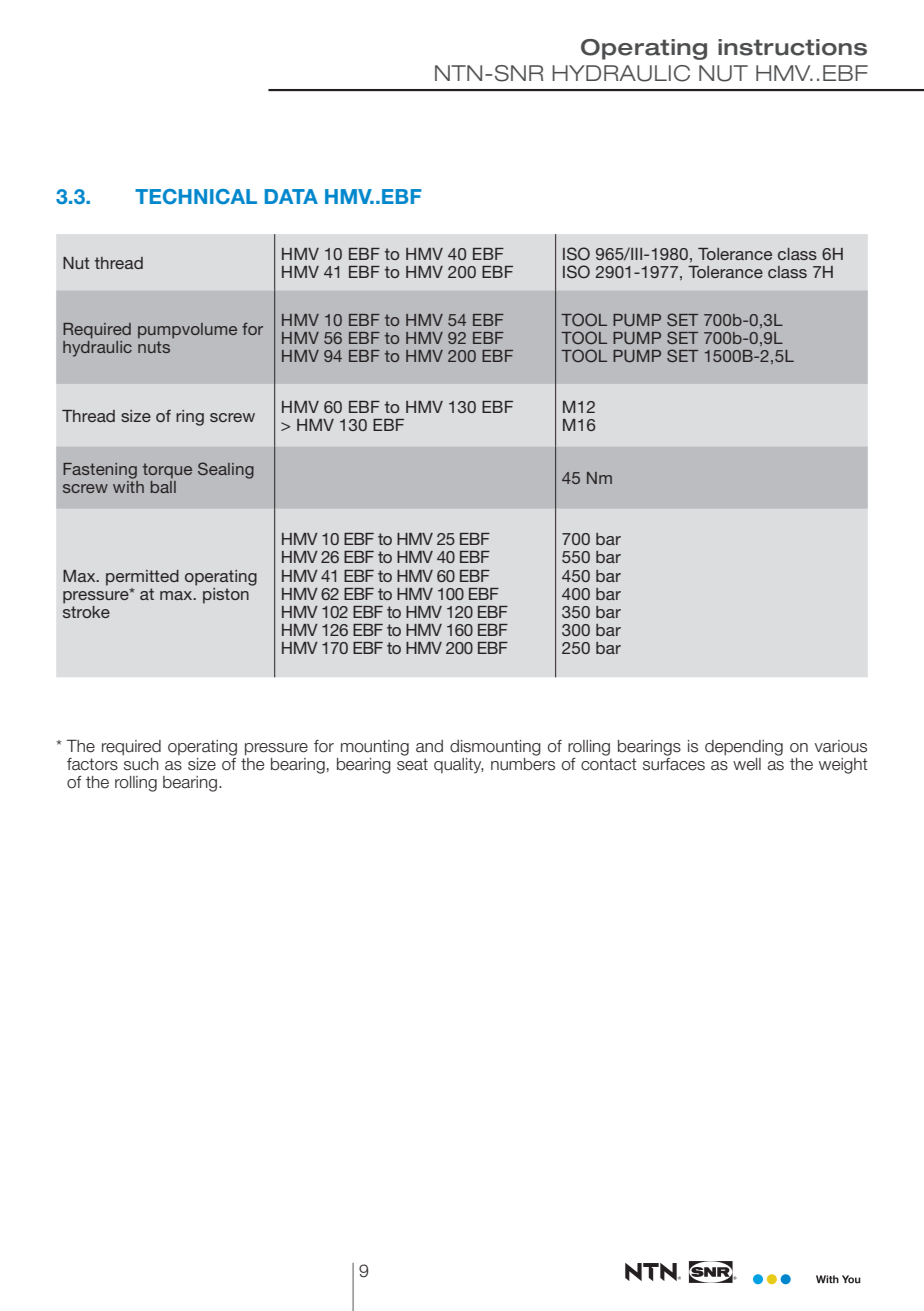 This screenshot has width=924, height=1311. Describe the element at coordinates (154, 347) in the screenshot. I see `nuts` at that location.
